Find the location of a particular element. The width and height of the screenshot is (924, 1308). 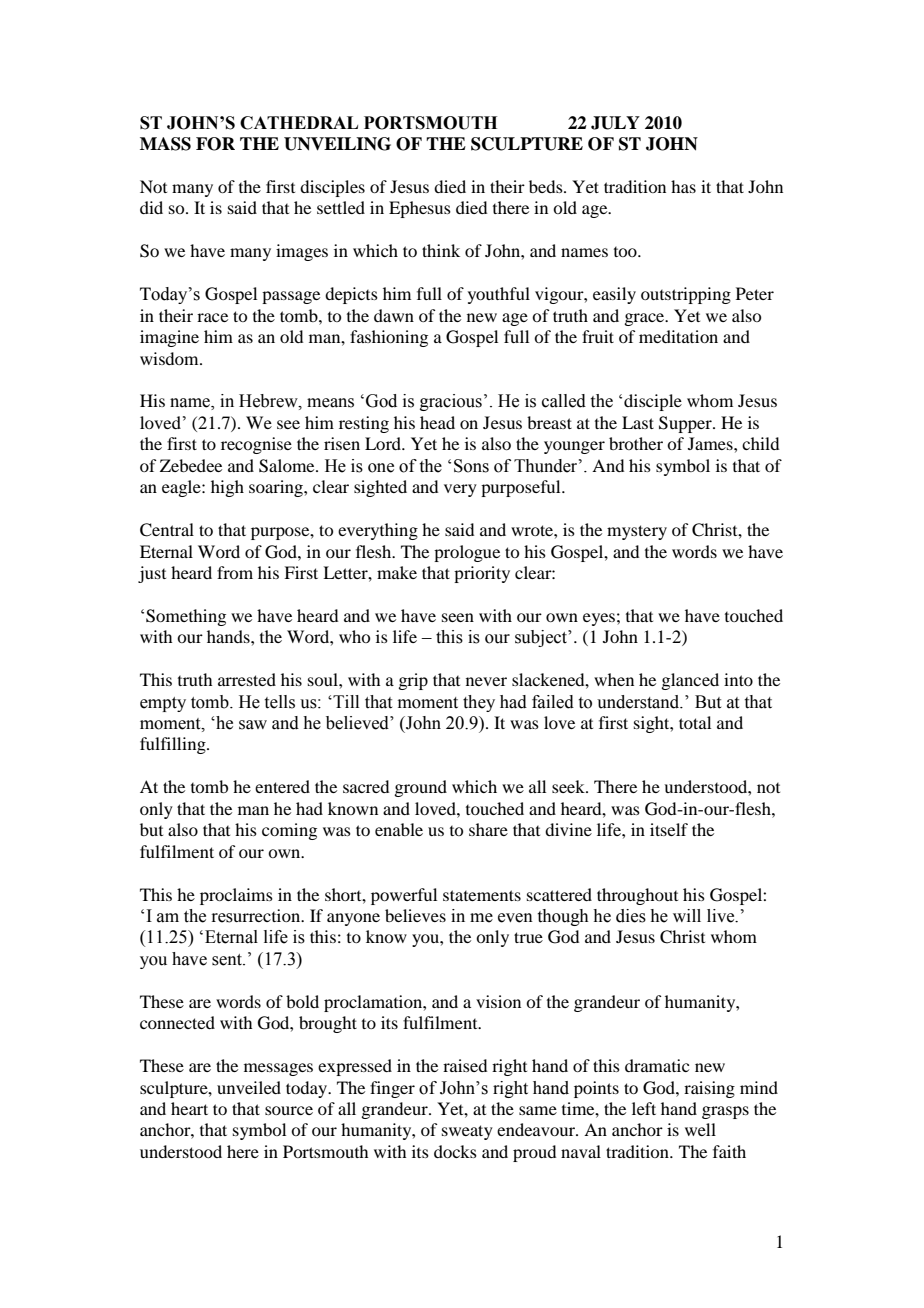

total is located at coordinates (695, 722).
